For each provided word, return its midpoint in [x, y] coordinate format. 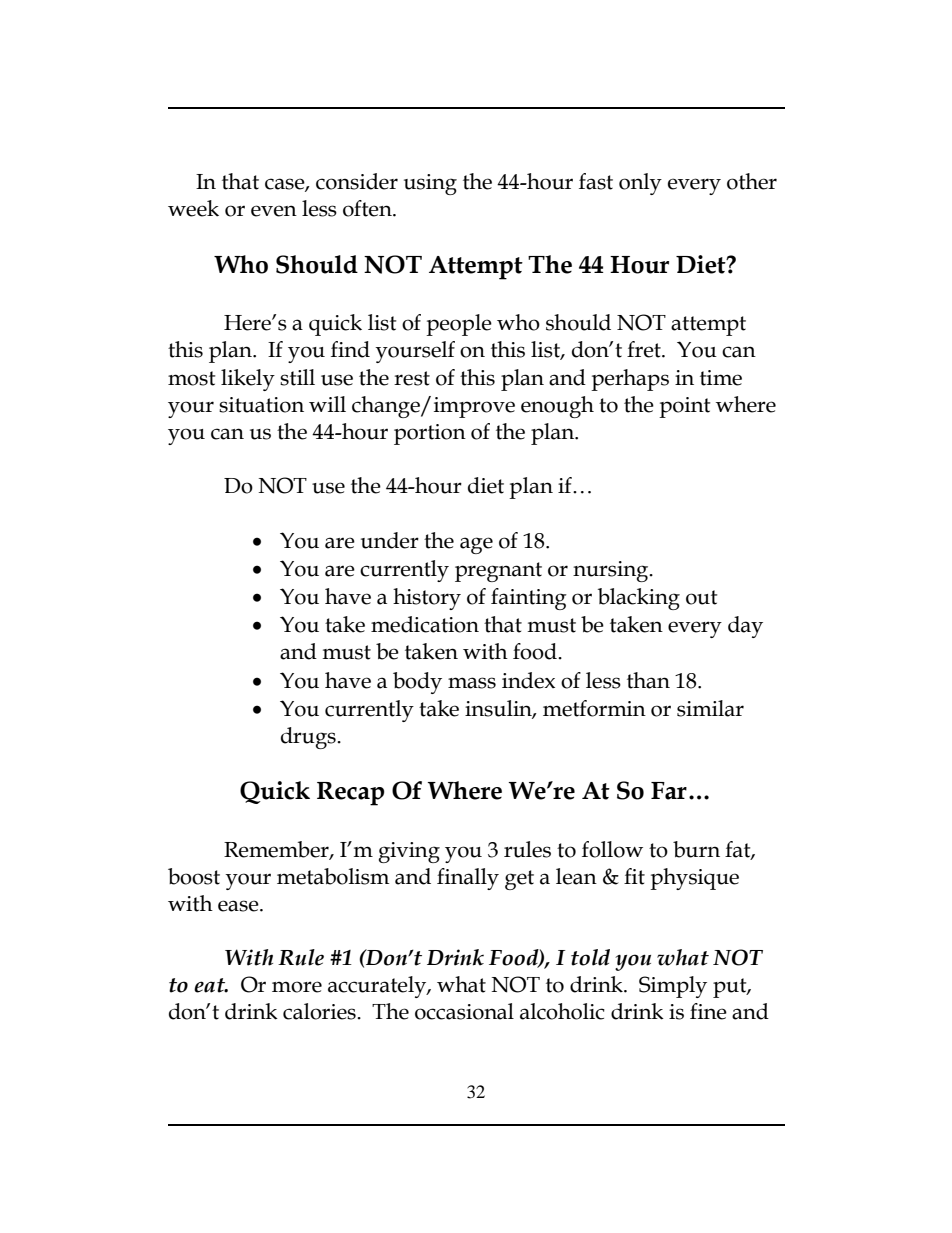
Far [669, 791]
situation [261, 405]
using [430, 184]
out [701, 597]
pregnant [498, 572]
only [640, 184]
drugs [309, 738]
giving [409, 852]
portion [430, 434]
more [297, 987]
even [274, 211]
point [684, 407]
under [390, 540]
